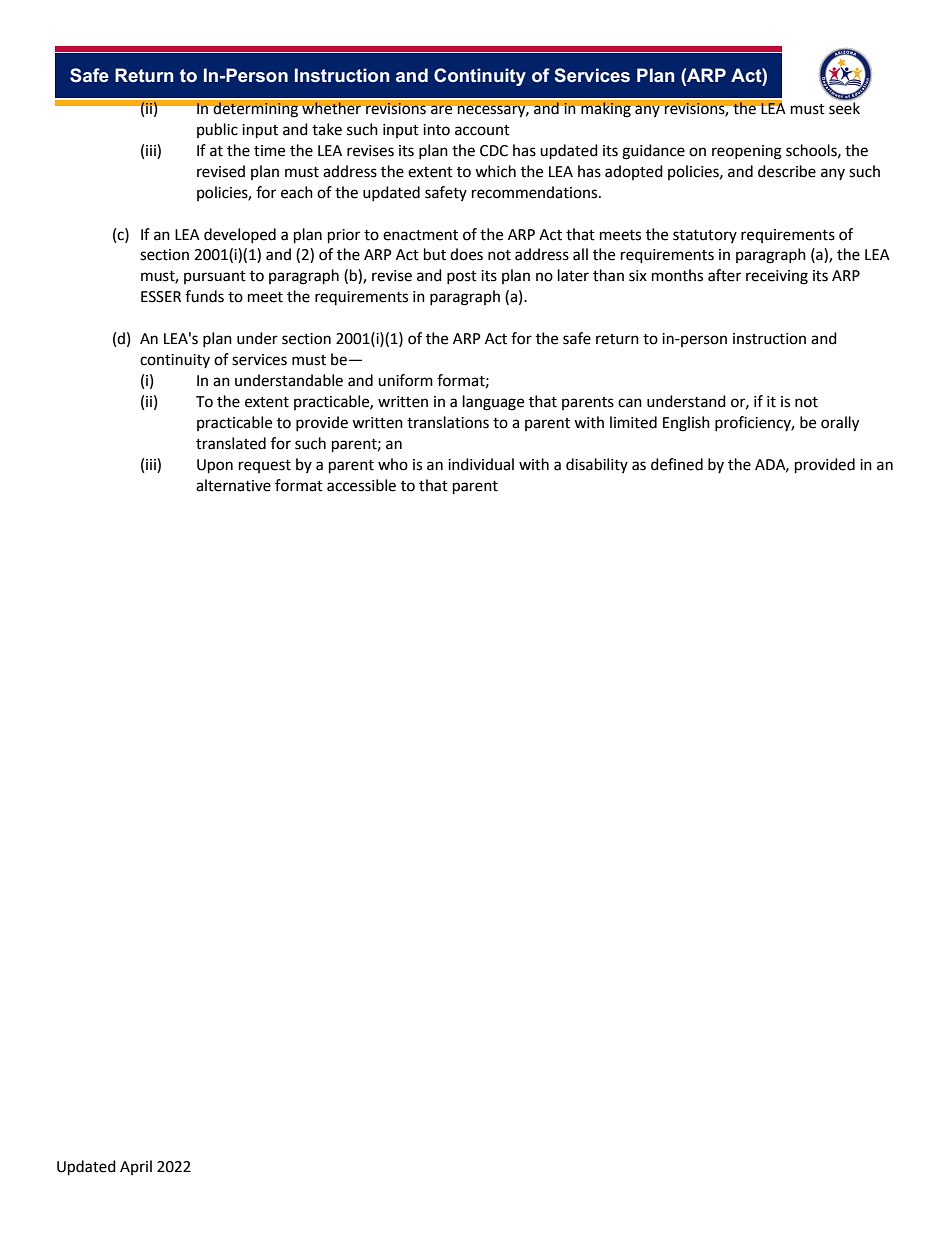 The height and width of the document is (1233, 952). I want to click on who, so click(393, 464).
